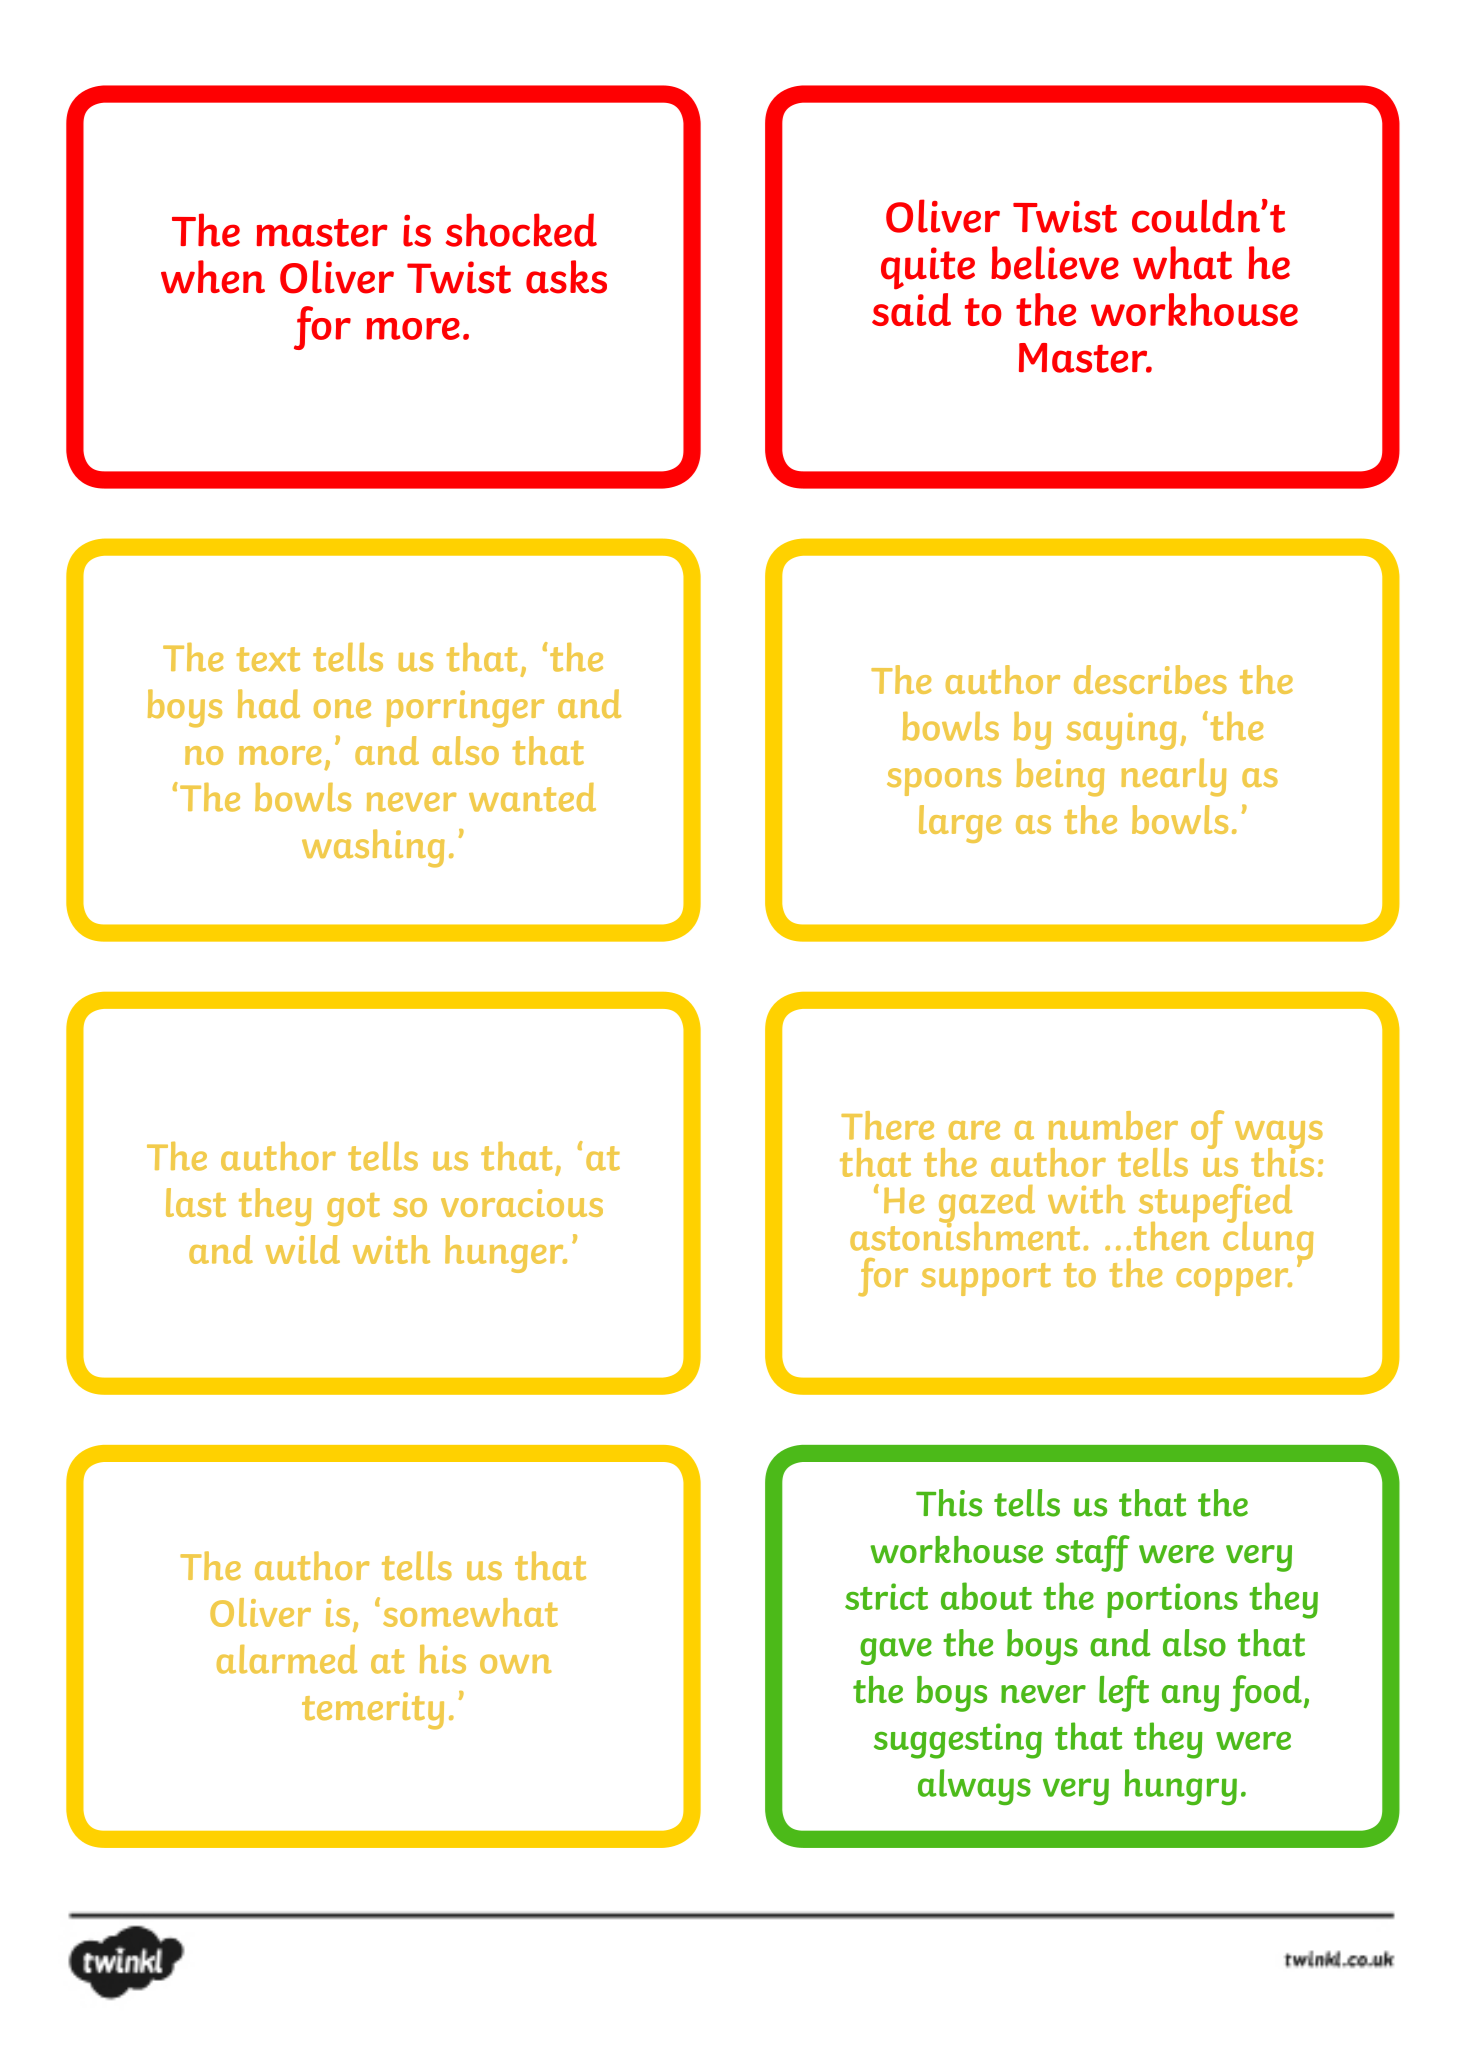 The height and width of the screenshot is (2069, 1463). I want to click on temerity, so click(373, 1711).
